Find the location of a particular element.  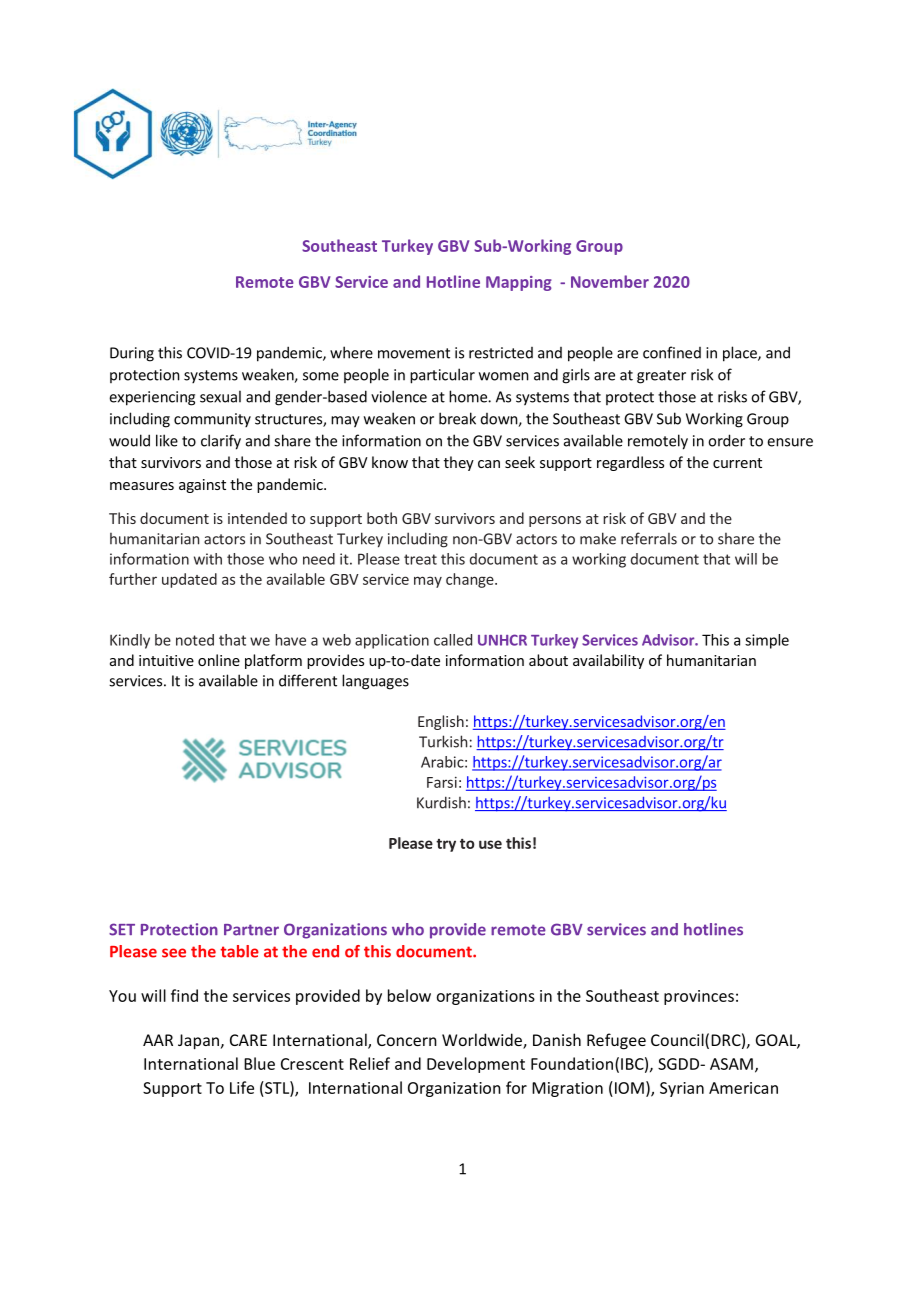

Mapping is located at coordinates (519, 283).
